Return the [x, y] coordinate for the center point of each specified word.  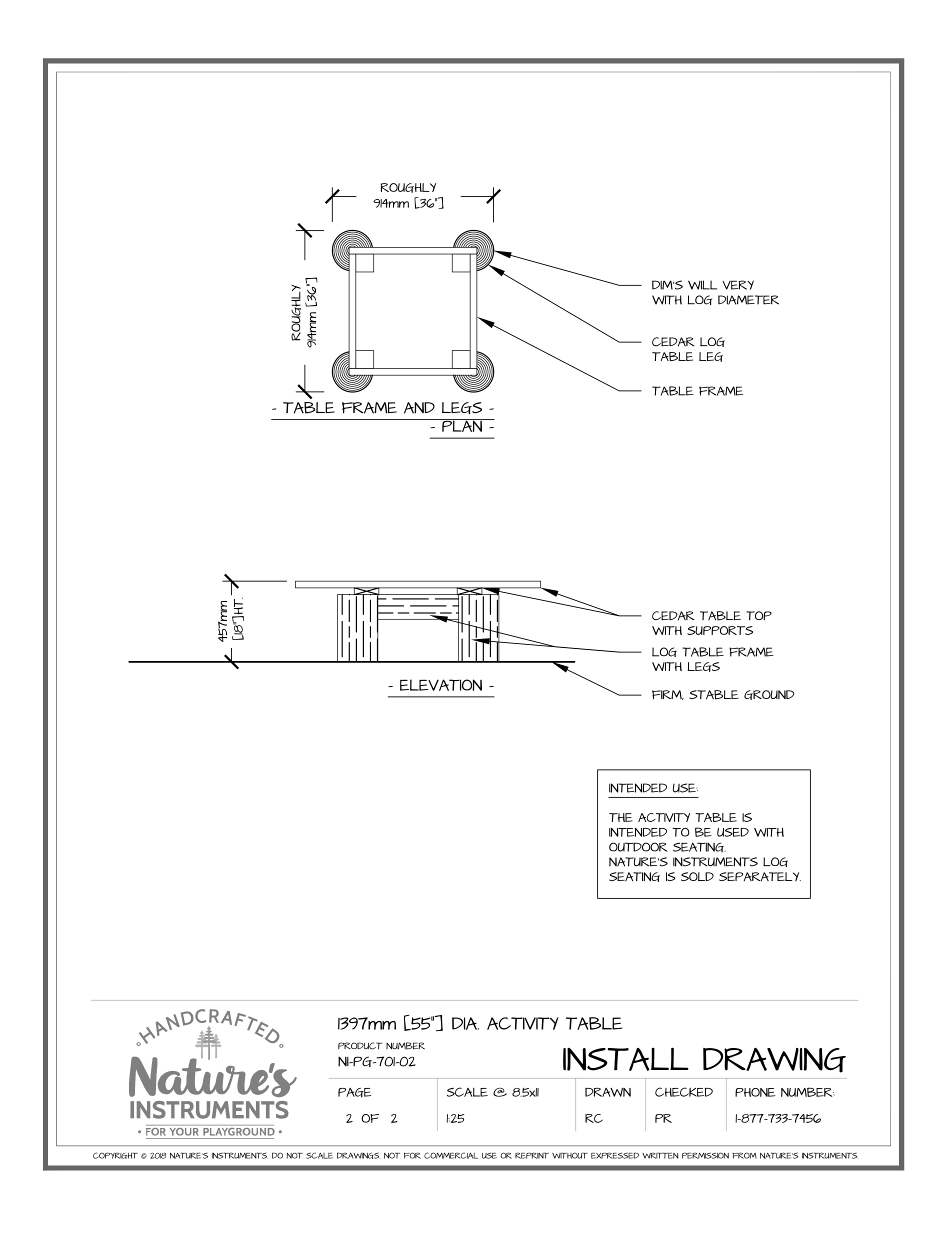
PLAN [462, 425]
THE [621, 817]
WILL [702, 285]
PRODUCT [360, 1046]
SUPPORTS [720, 630]
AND [419, 408]
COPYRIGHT [115, 1155]
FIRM [668, 695]
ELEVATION [441, 685]
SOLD [697, 876]
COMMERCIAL [451, 1155]
